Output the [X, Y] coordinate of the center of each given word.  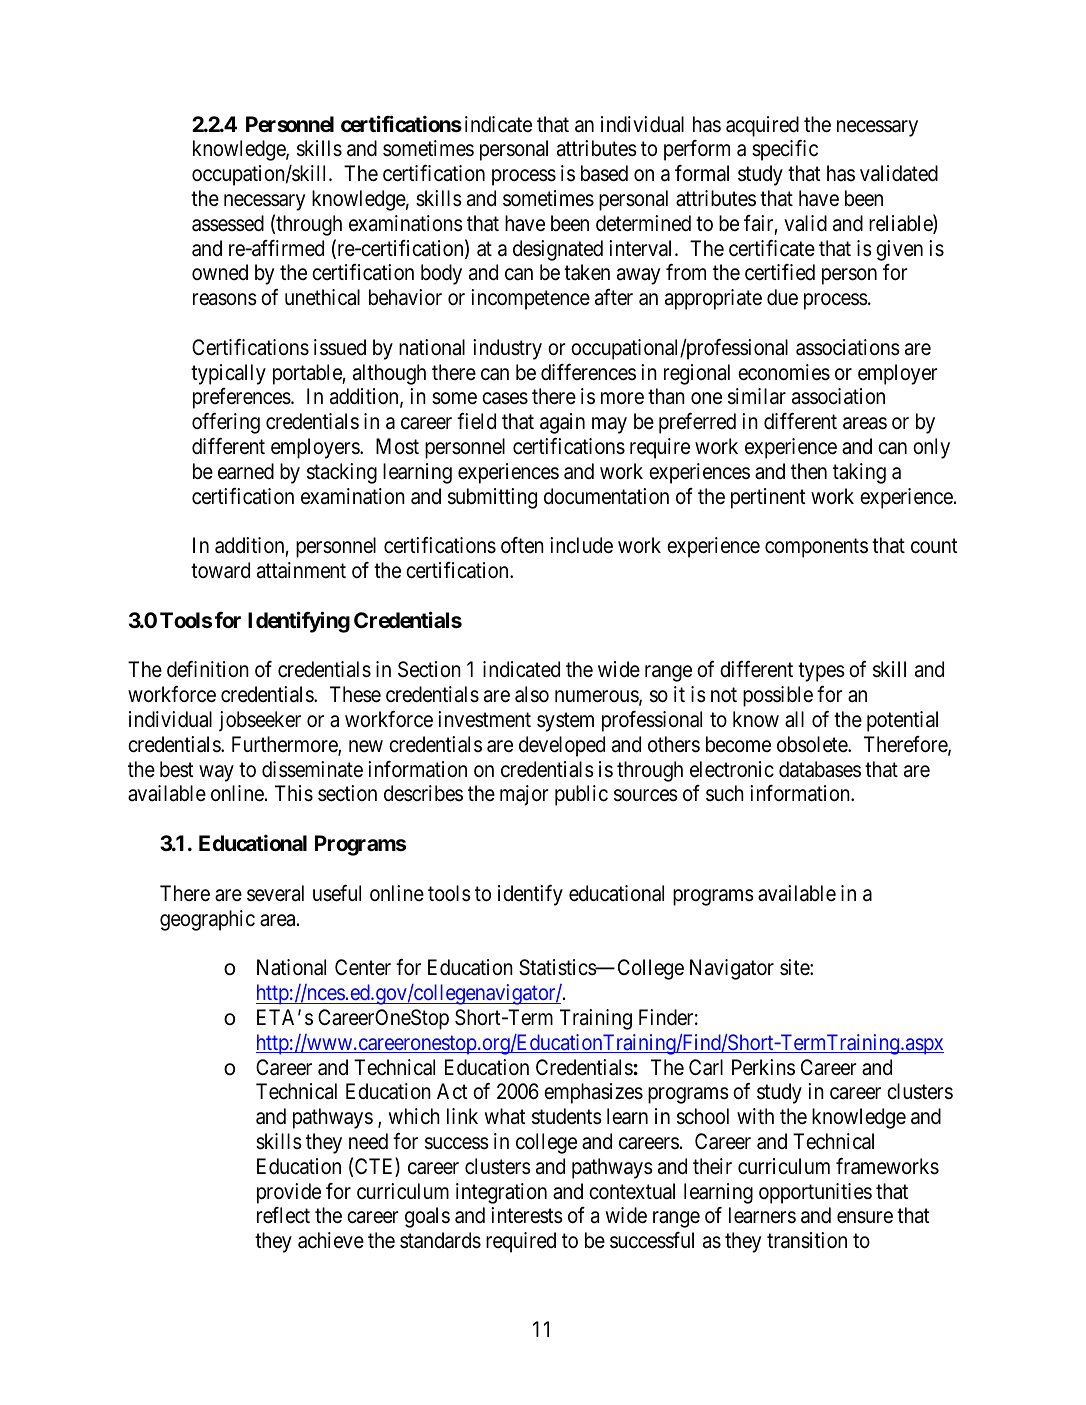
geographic [207, 920]
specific [785, 150]
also [532, 694]
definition [208, 669]
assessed [228, 223]
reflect [283, 1215]
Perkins [763, 1067]
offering [226, 423]
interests [527, 1215]
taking [859, 473]
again [562, 423]
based [604, 173]
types [821, 672]
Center [363, 967]
